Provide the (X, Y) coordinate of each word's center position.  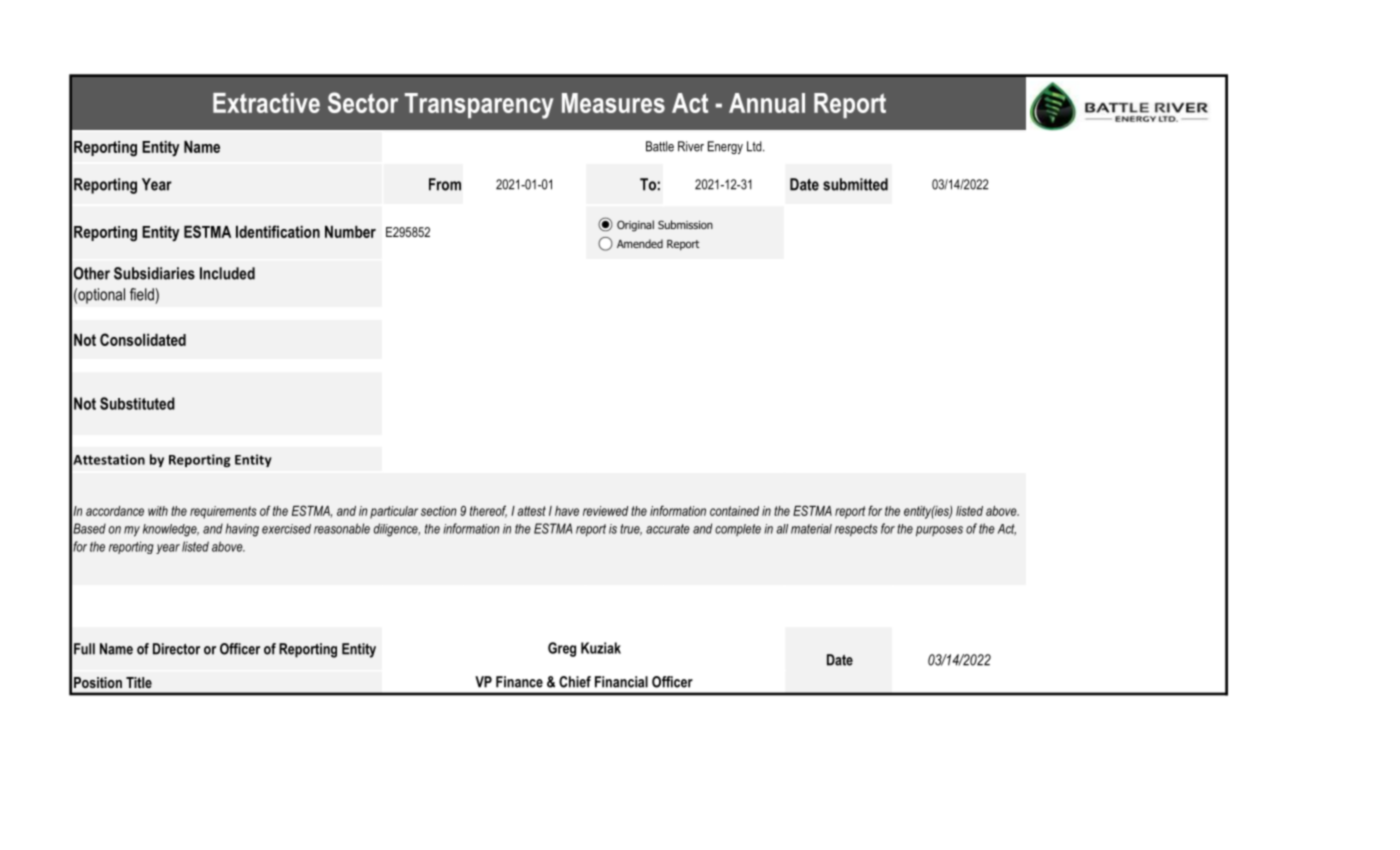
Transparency (479, 106)
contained (734, 511)
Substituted (137, 403)
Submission (685, 224)
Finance (519, 682)
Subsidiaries (154, 273)
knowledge (171, 530)
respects (856, 530)
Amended (640, 243)
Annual (767, 103)
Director (176, 649)
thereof (488, 511)
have (567, 511)
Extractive (266, 103)
